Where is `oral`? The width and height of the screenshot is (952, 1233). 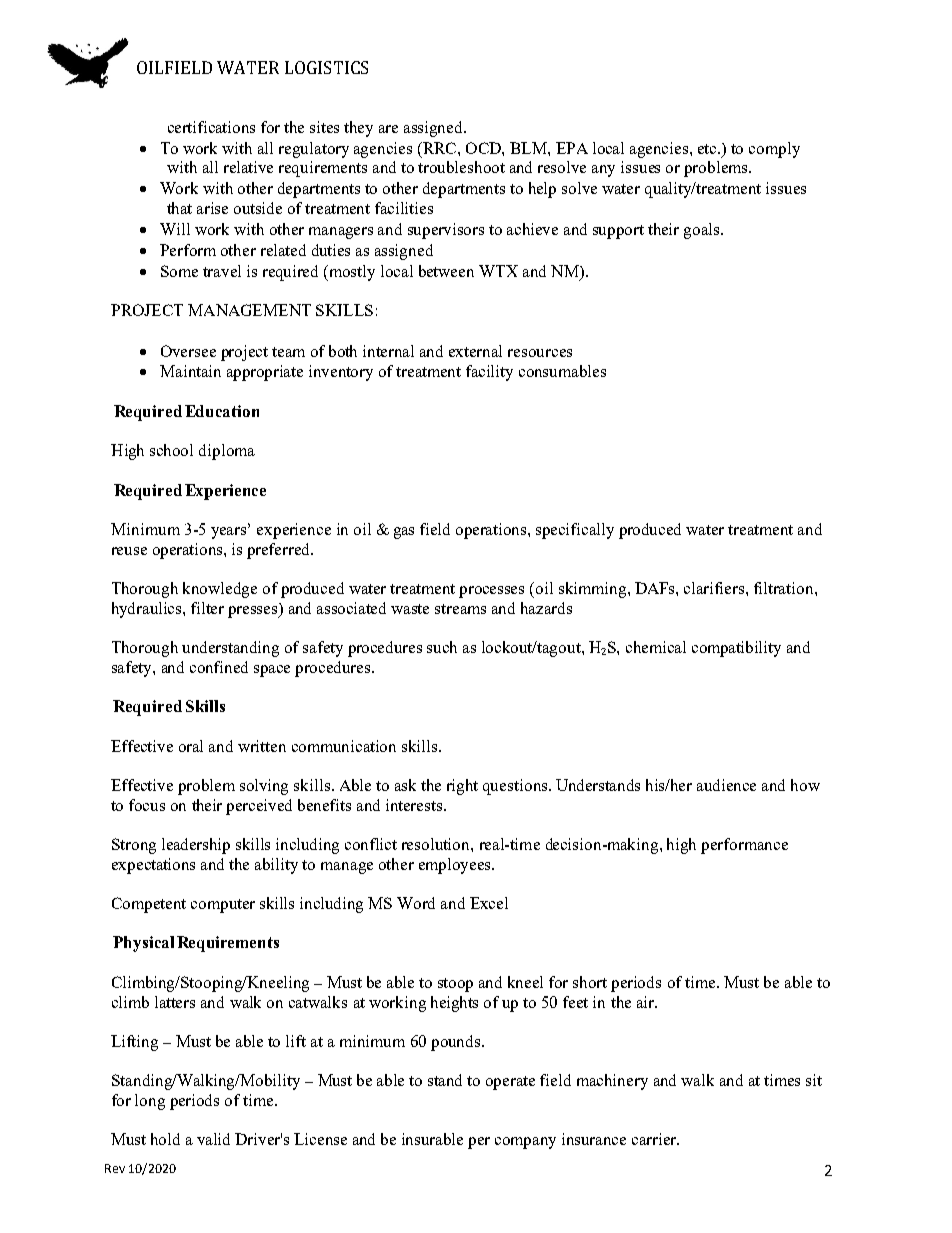 oral is located at coordinates (191, 746).
